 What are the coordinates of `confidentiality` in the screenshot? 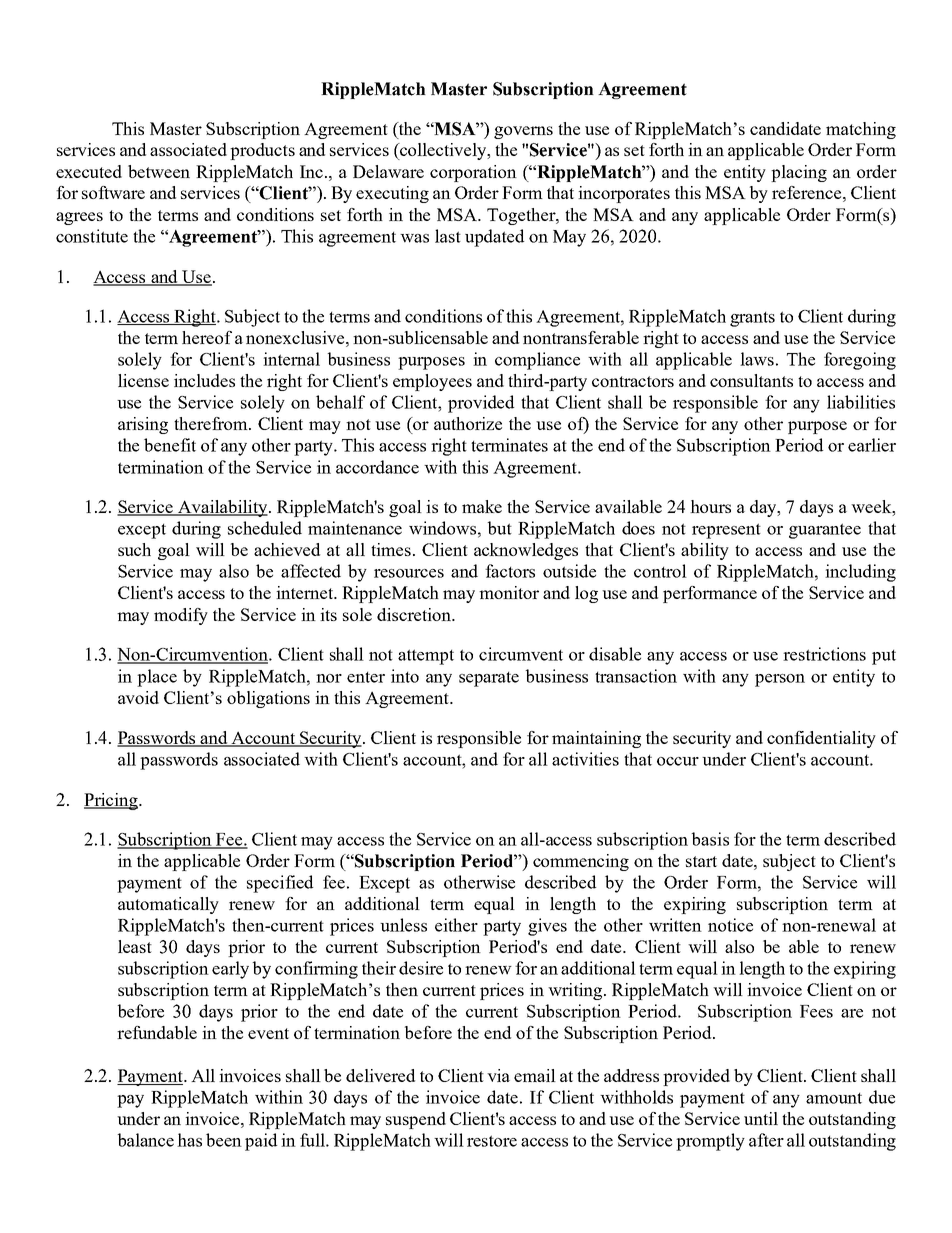 It's located at (821, 739).
